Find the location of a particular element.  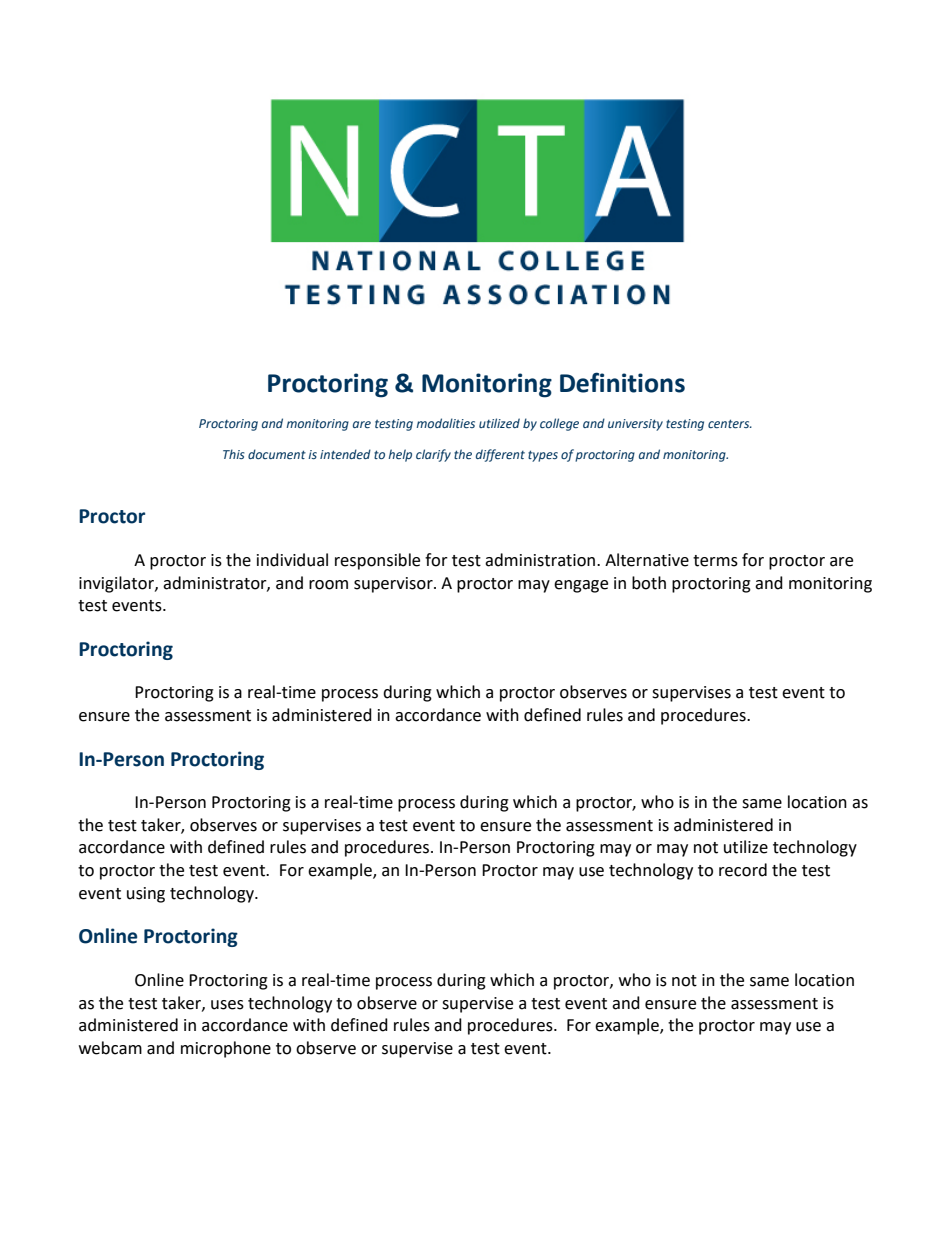

This is located at coordinates (234, 454).
